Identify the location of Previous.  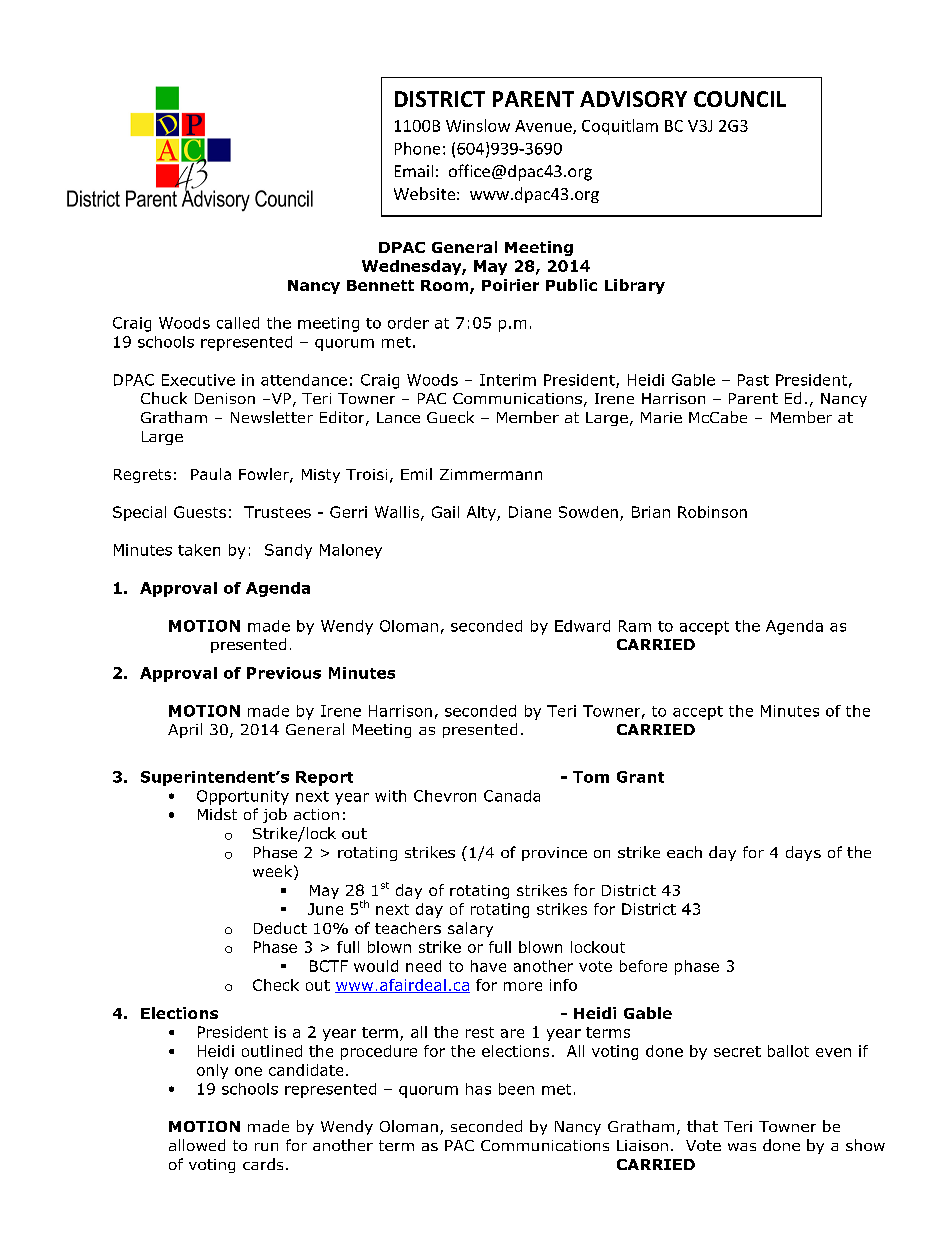
(284, 673).
